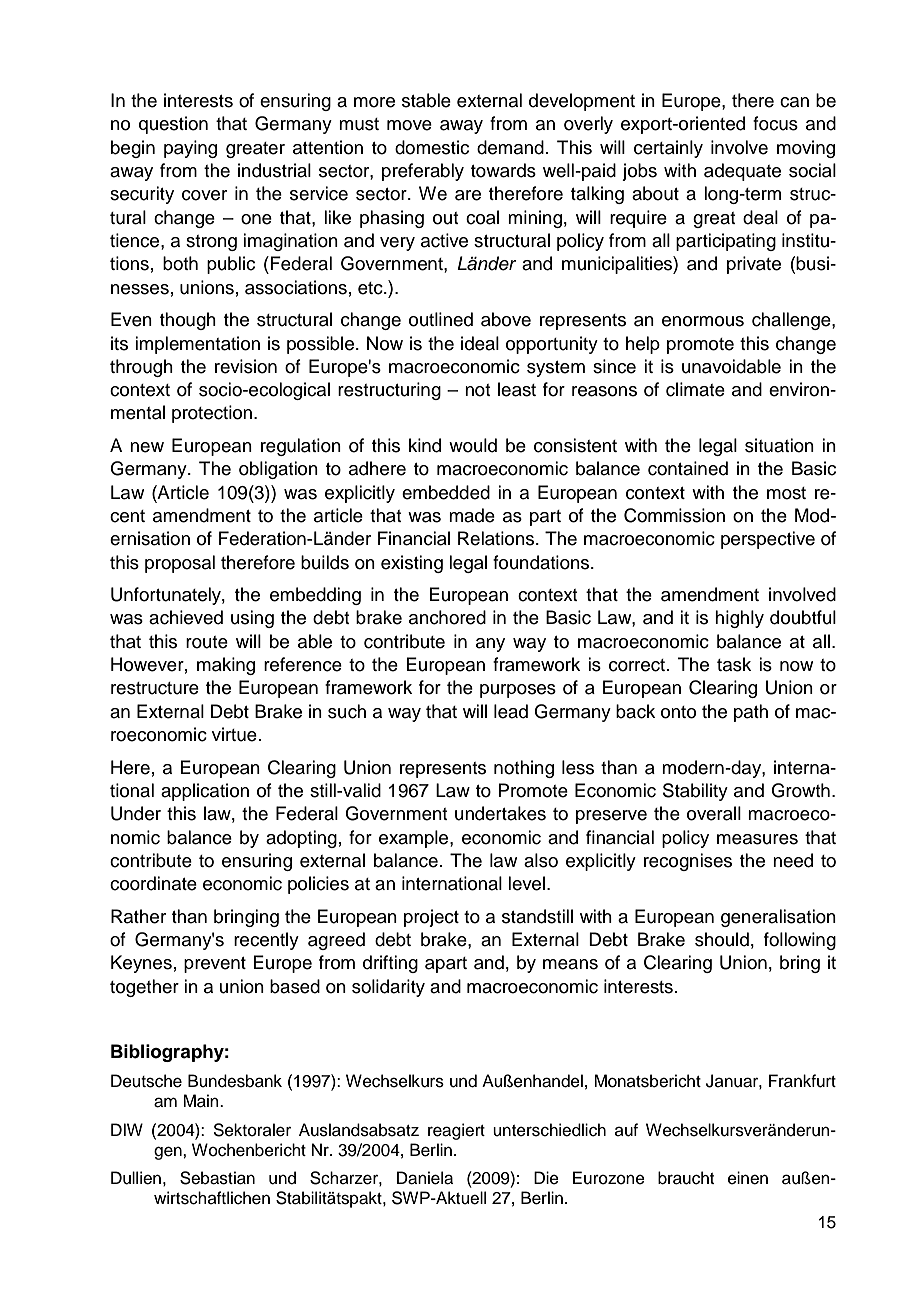 The width and height of the page is (924, 1308). What do you see at coordinates (415, 839) in the page?
I see `example` at bounding box center [415, 839].
